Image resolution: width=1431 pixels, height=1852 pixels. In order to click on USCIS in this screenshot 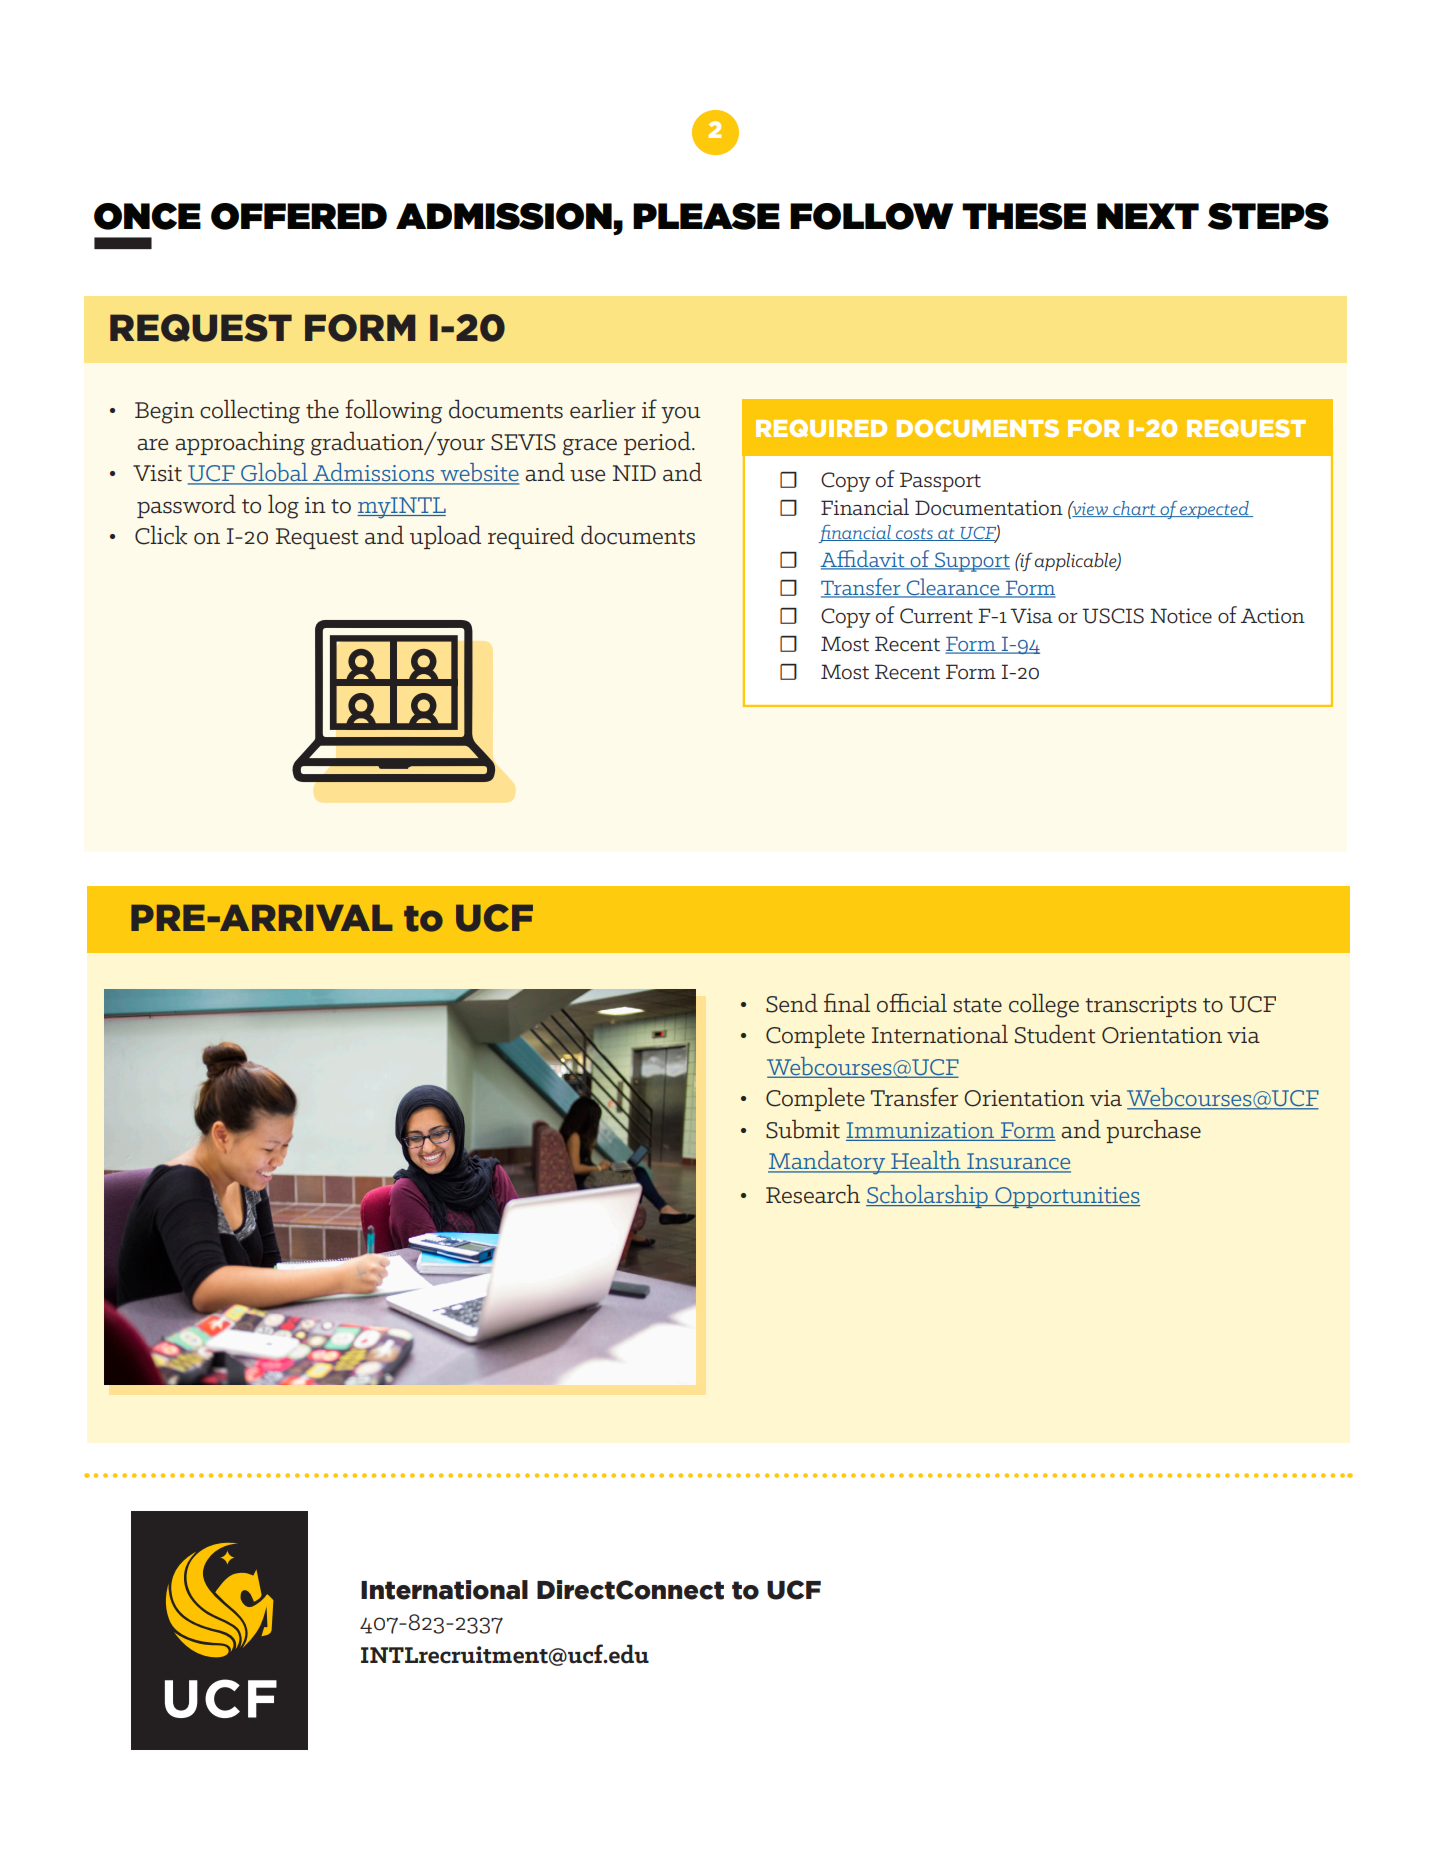, I will do `click(1113, 616)`.
